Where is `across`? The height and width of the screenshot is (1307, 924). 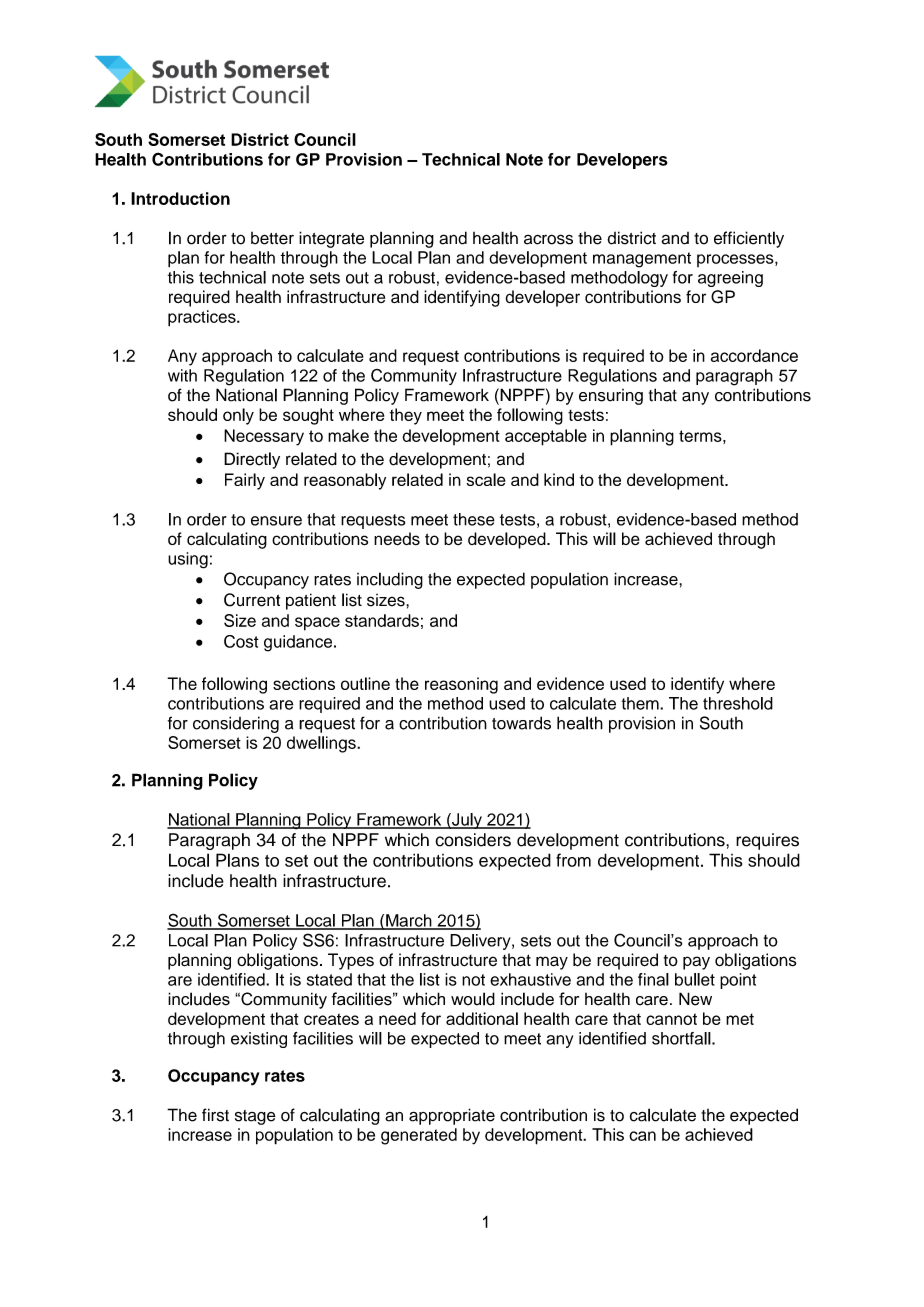 across is located at coordinates (548, 239).
